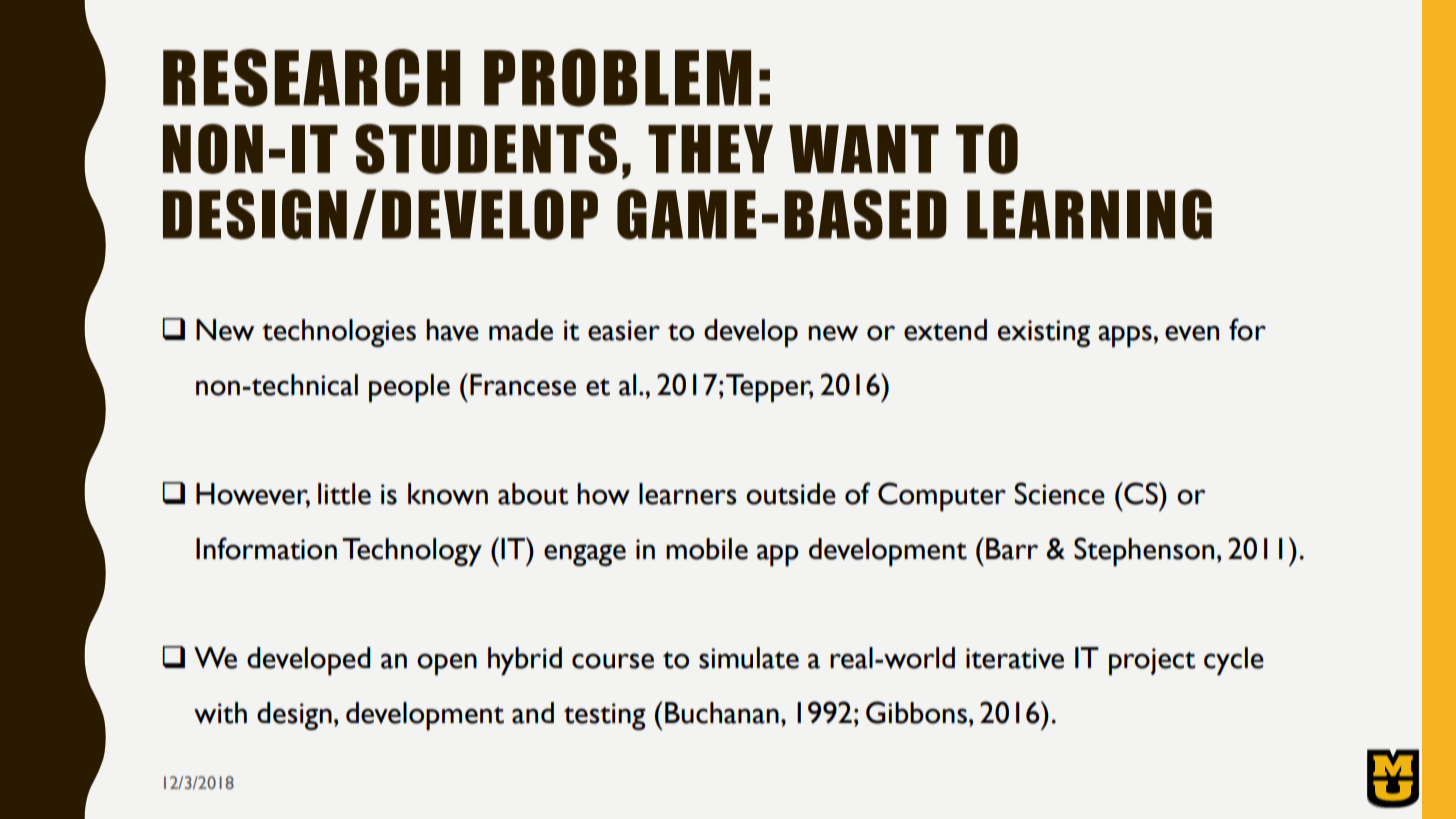 This page has height=819, width=1456. Describe the element at coordinates (344, 494) in the page. I see `little` at that location.
